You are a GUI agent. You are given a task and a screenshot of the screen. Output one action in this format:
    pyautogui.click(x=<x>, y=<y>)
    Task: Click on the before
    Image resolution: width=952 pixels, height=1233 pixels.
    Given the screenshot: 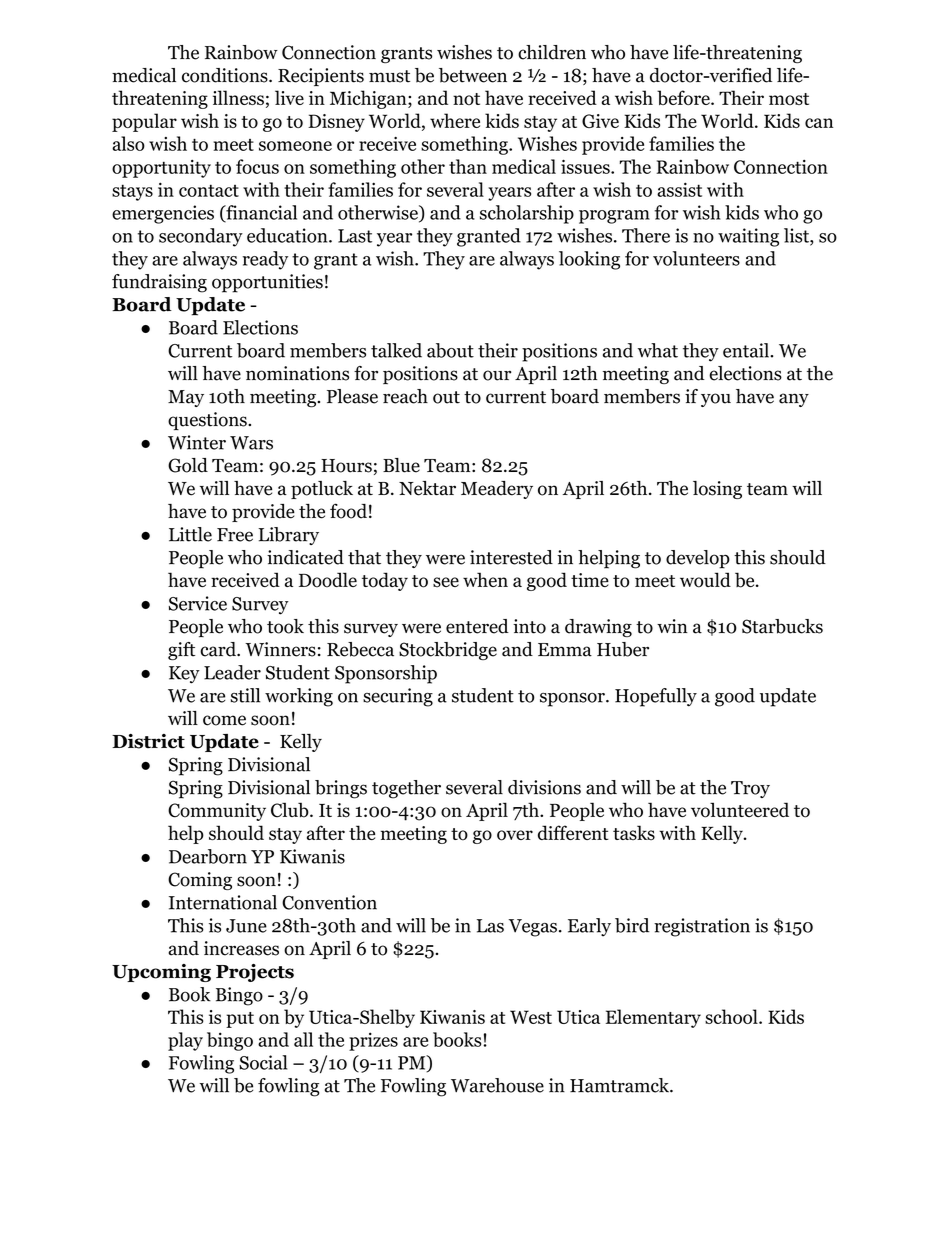 What is the action you would take?
    pyautogui.click(x=684, y=97)
